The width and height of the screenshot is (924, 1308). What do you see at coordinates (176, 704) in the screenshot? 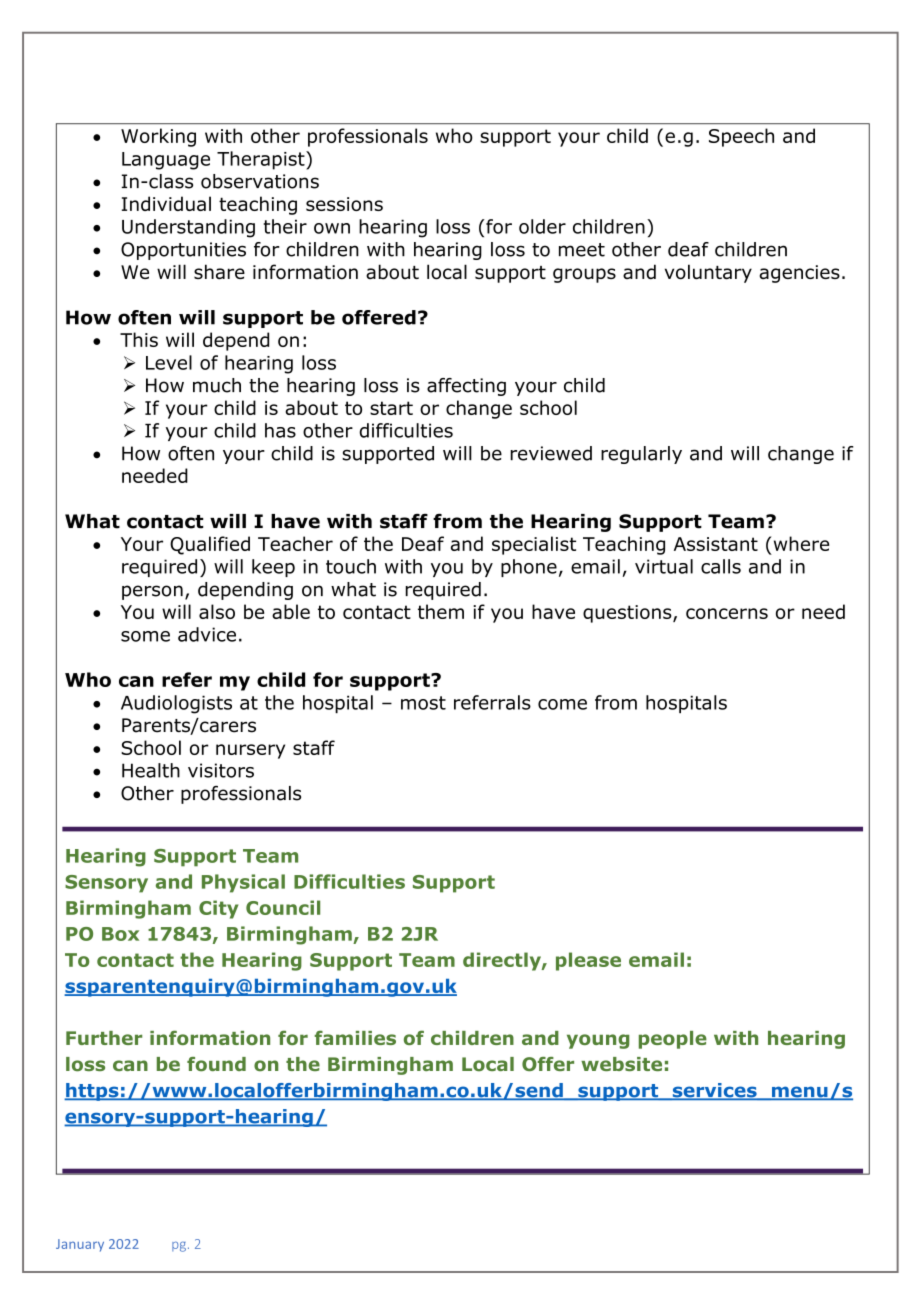
I see `Audiologists` at bounding box center [176, 704].
